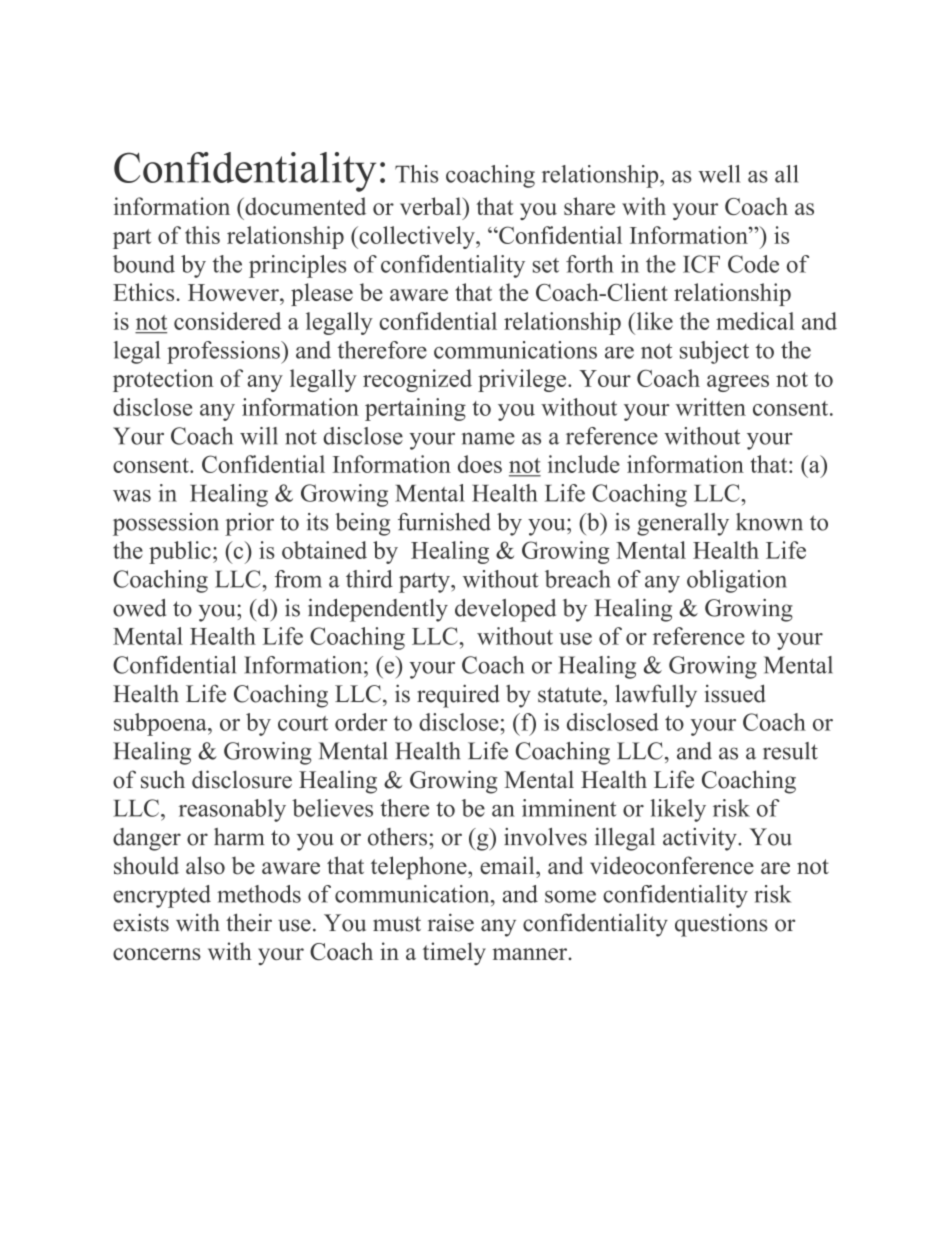  I want to click on furnished, so click(444, 522).
